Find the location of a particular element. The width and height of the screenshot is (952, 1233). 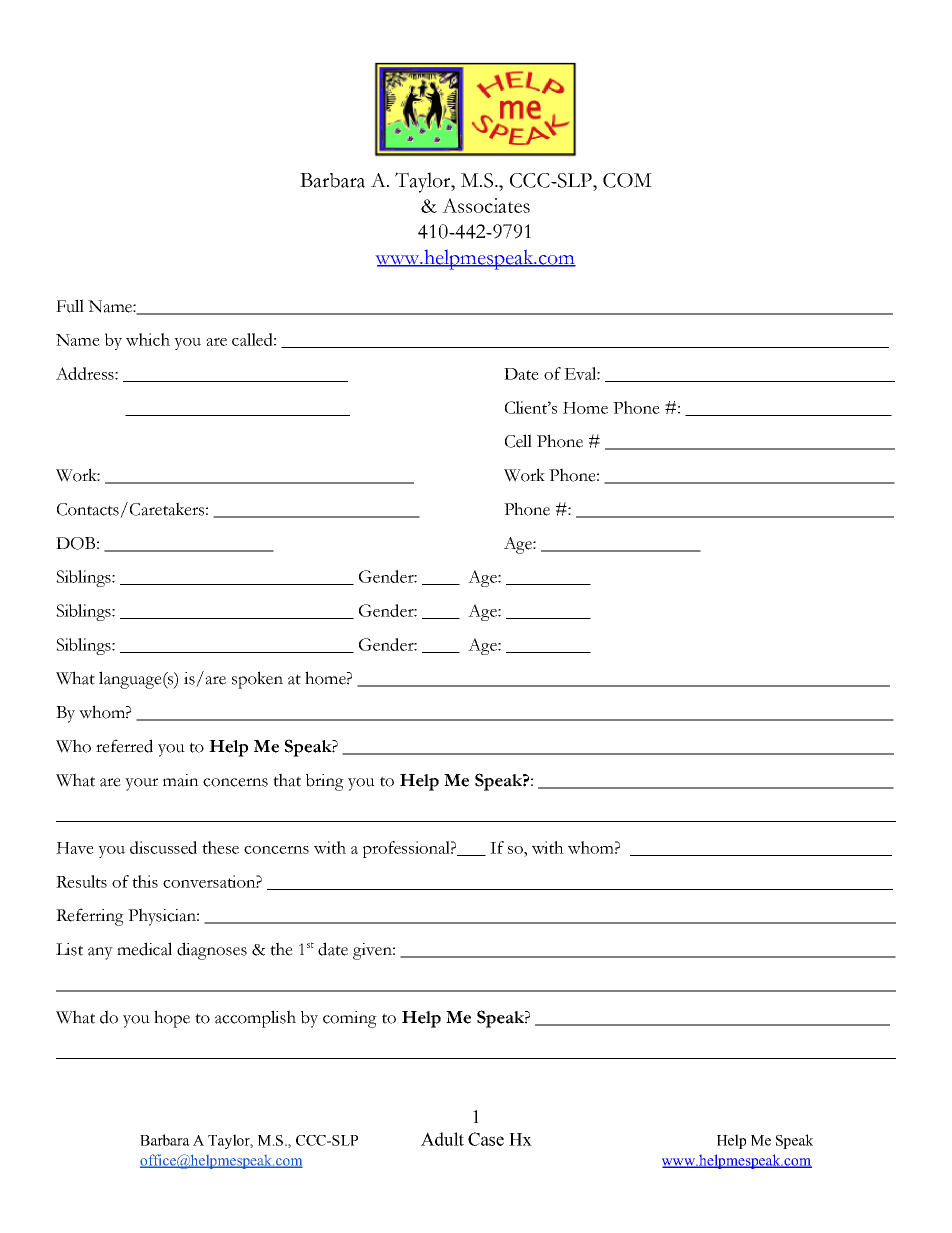

Associates is located at coordinates (486, 205).
